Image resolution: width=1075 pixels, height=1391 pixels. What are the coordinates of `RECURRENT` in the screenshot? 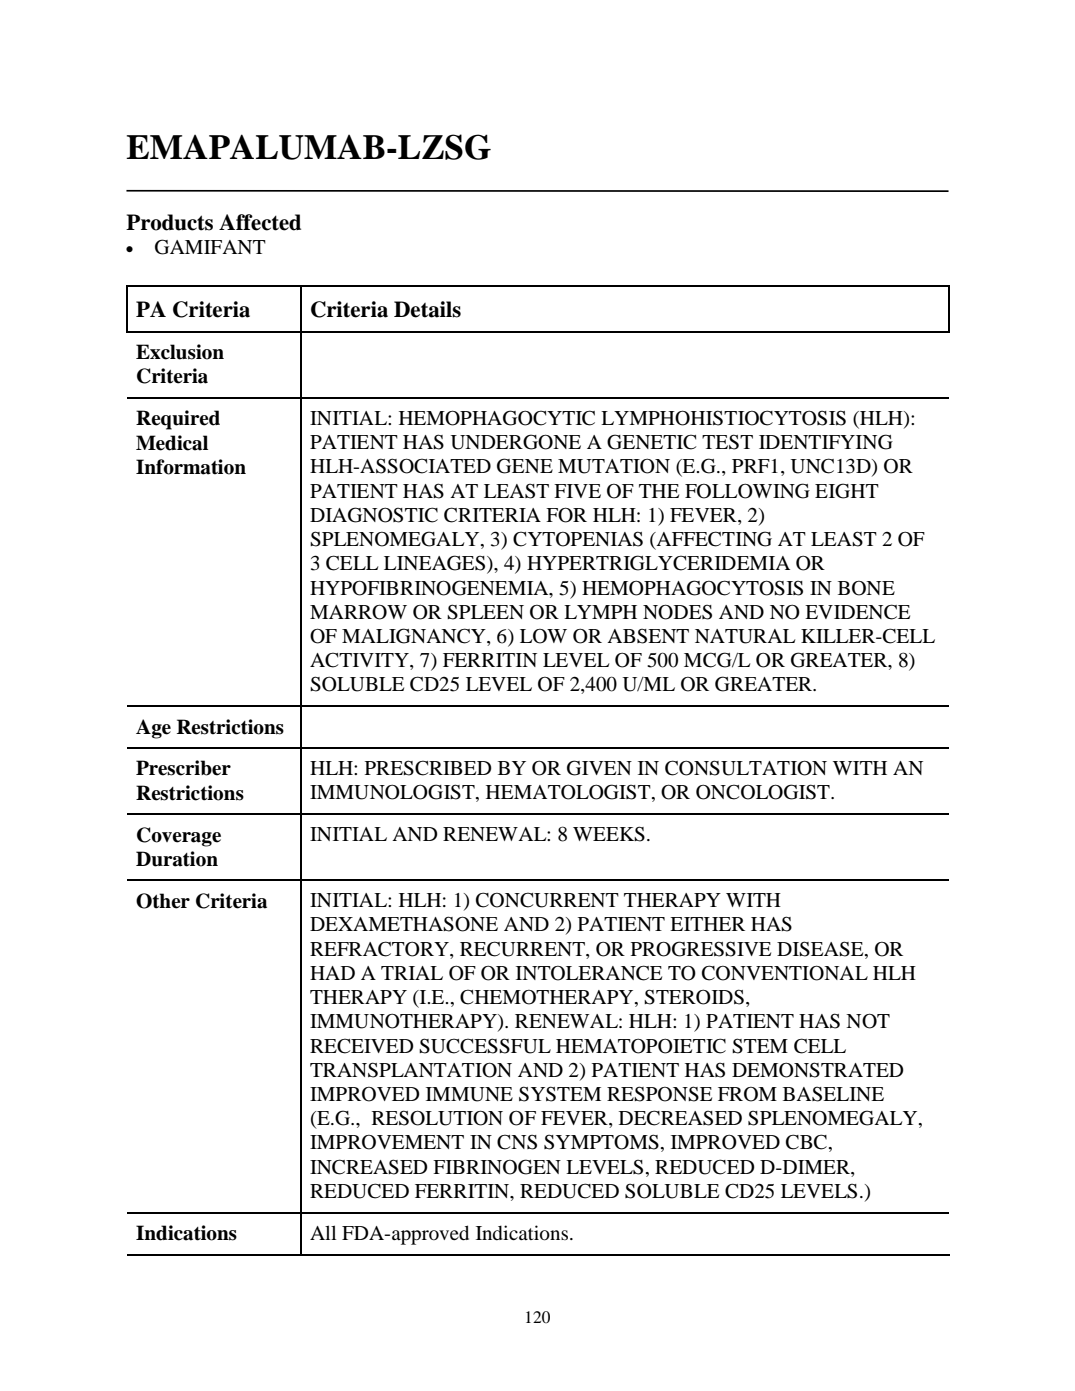 It's located at (523, 949).
